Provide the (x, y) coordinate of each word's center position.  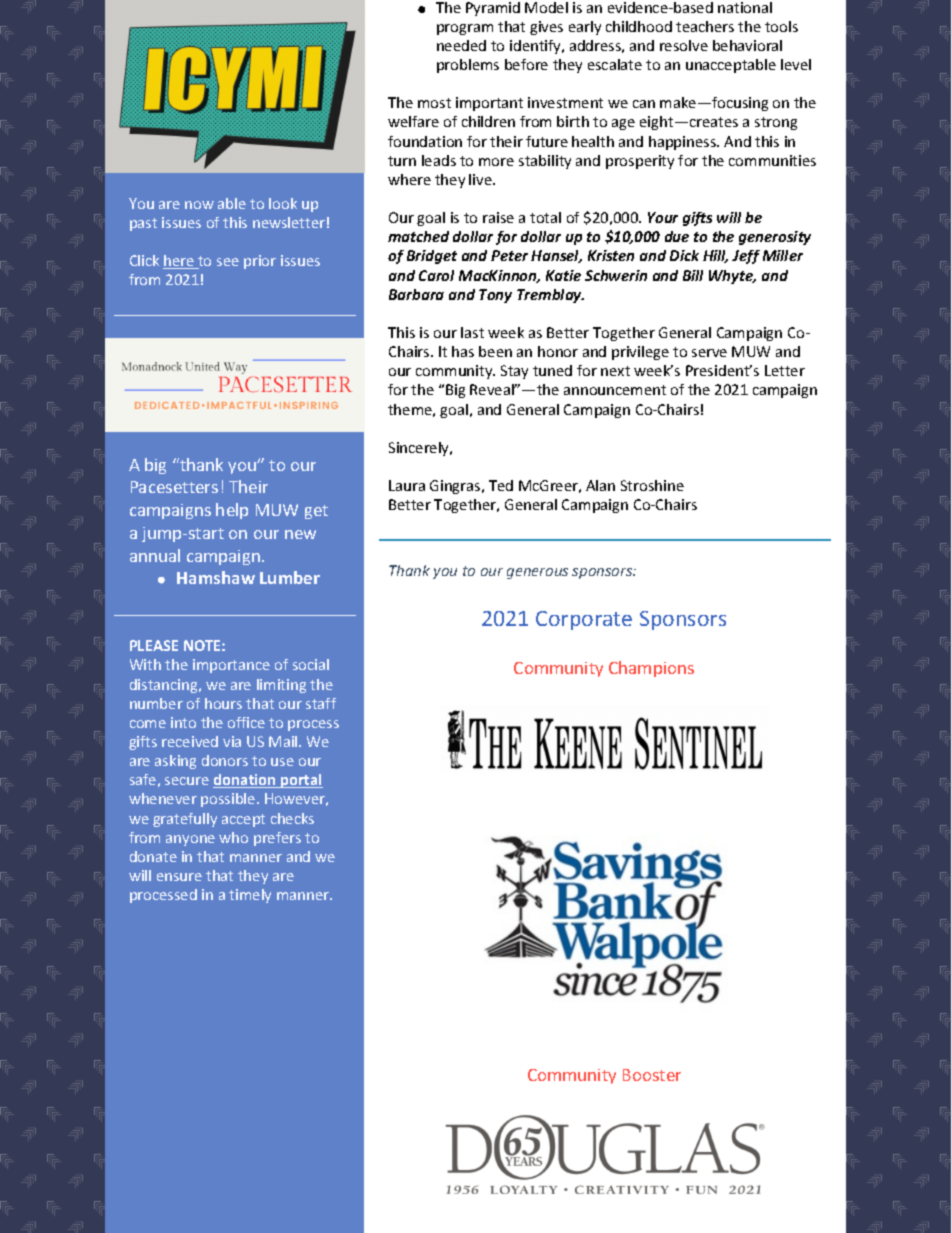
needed (461, 45)
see (228, 262)
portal (301, 781)
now (199, 205)
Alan (600, 485)
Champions (651, 669)
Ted (501, 485)
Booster (652, 1075)
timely (250, 896)
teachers (705, 26)
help (232, 511)
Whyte (732, 277)
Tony (495, 296)
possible (229, 800)
